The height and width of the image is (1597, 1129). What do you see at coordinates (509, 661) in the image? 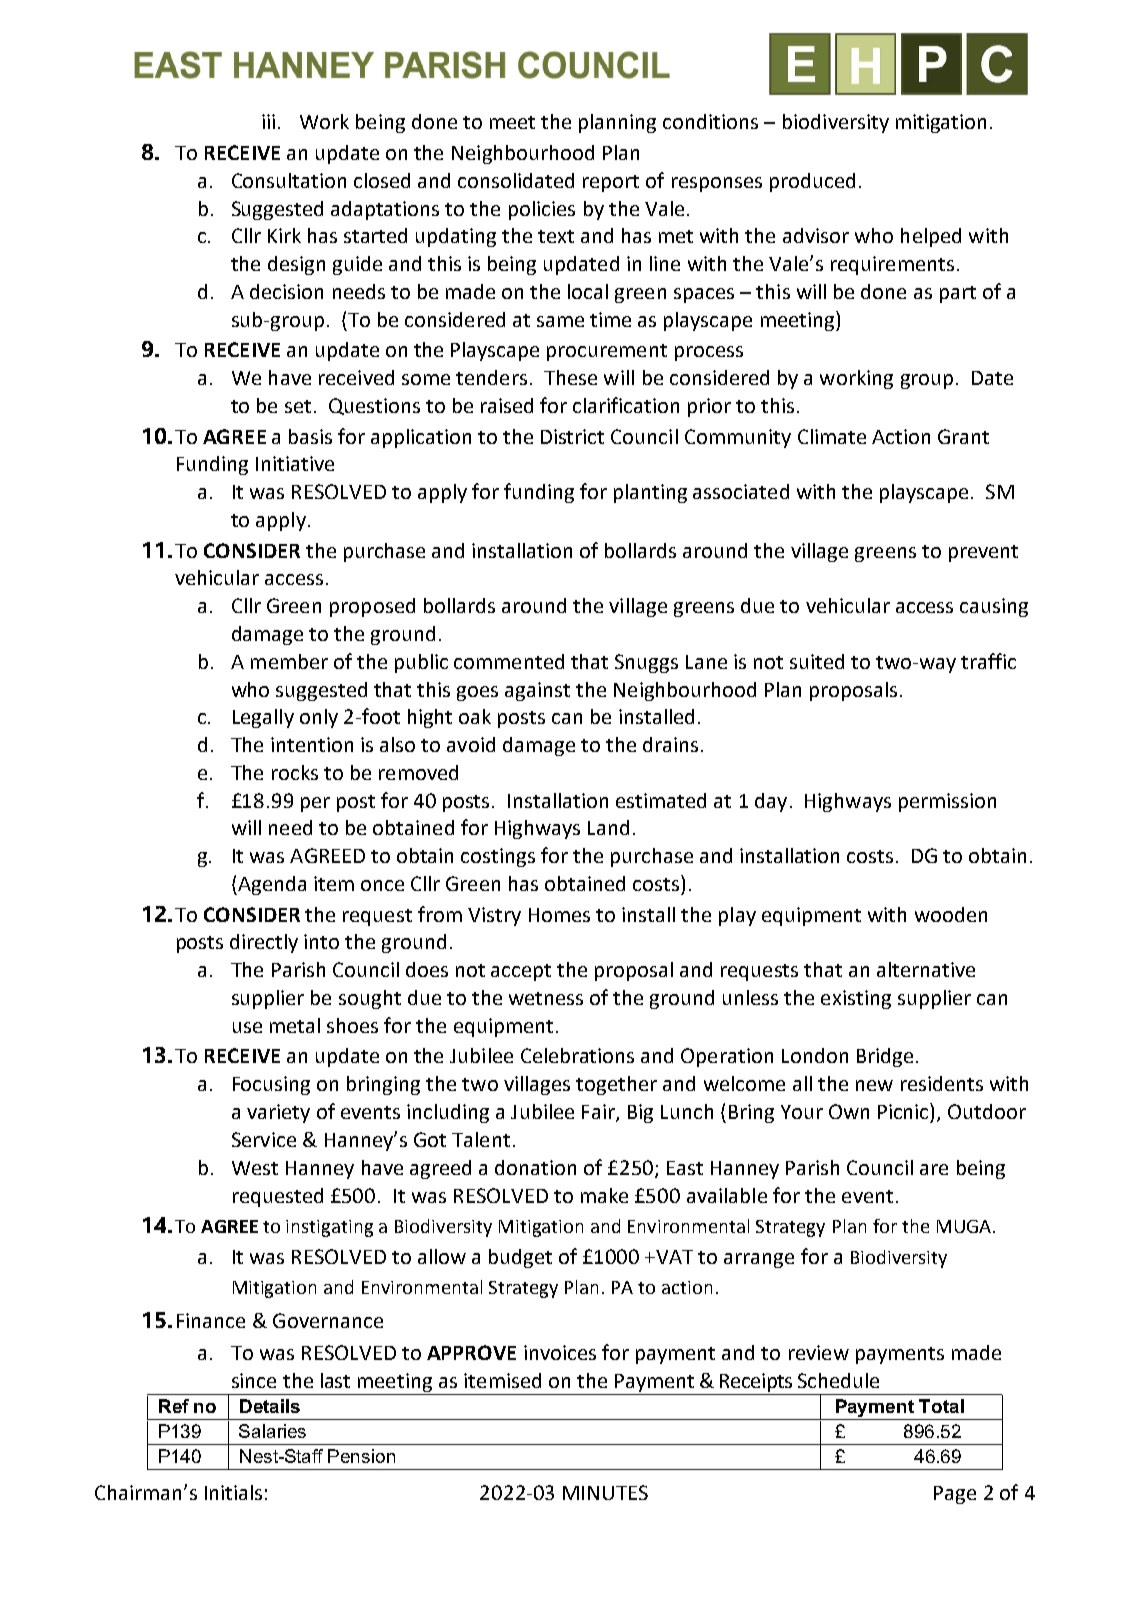
I see `commented` at bounding box center [509, 661].
